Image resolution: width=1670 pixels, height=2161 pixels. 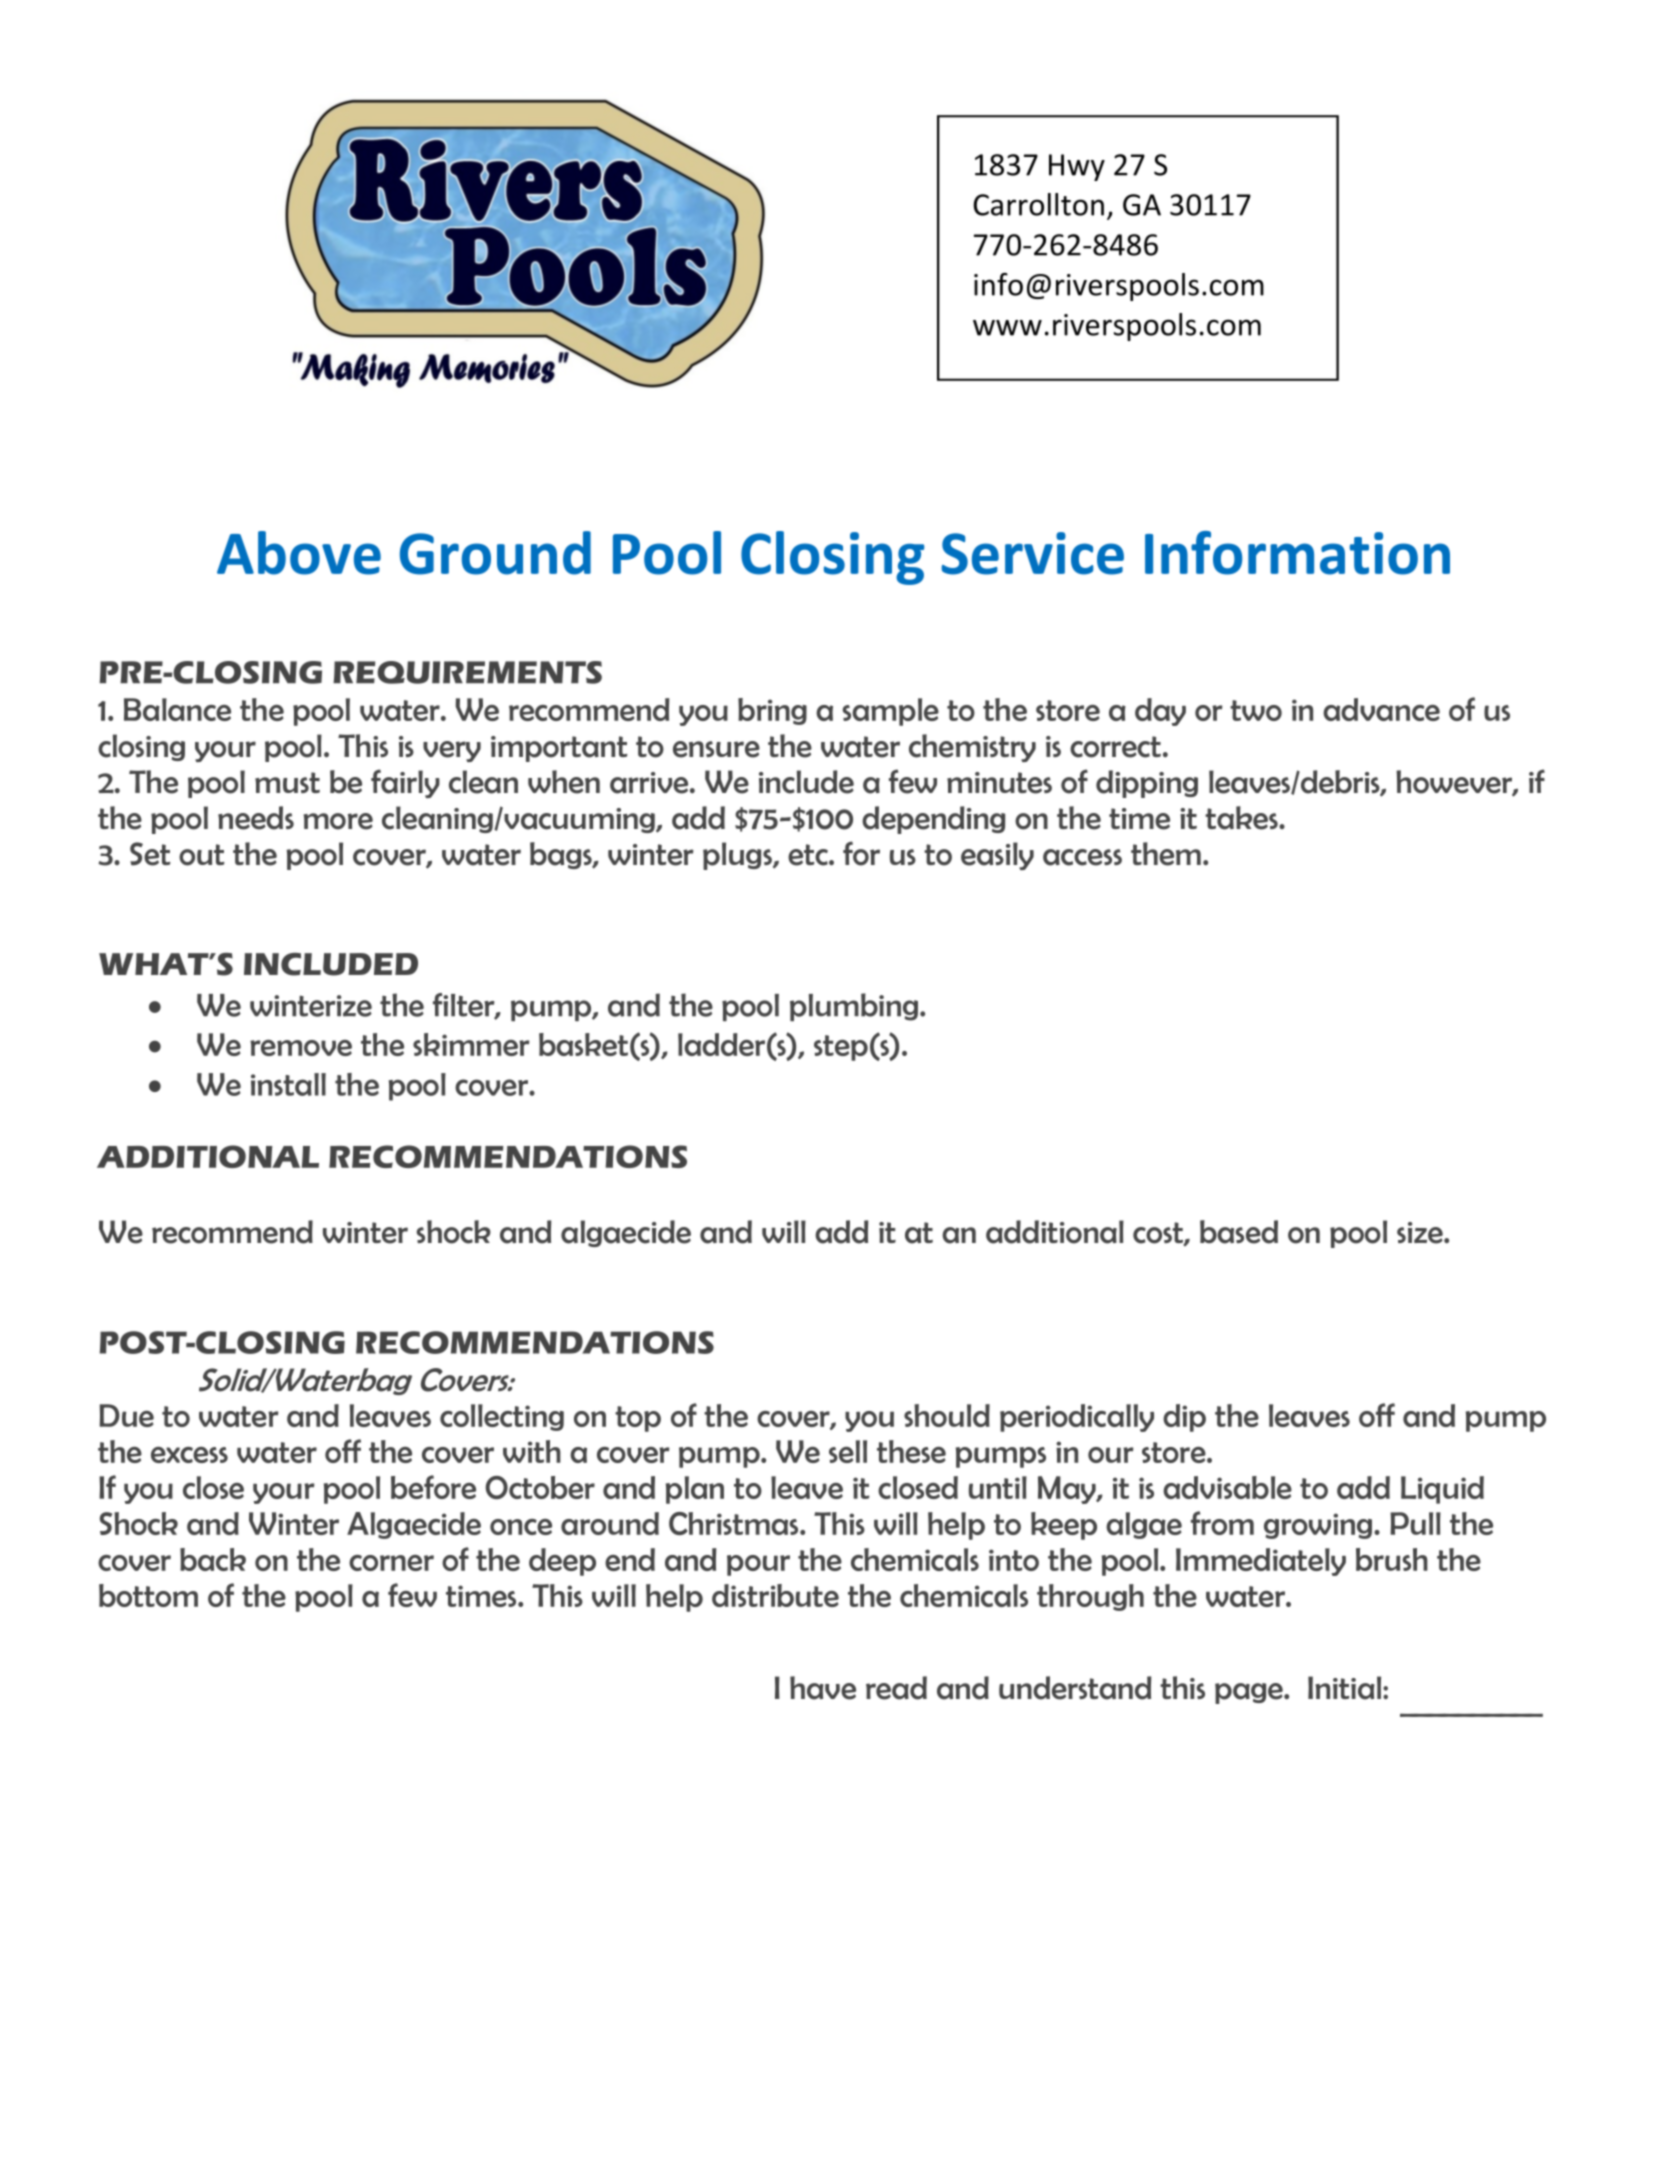 What do you see at coordinates (288, 1084) in the screenshot?
I see `install` at bounding box center [288, 1084].
